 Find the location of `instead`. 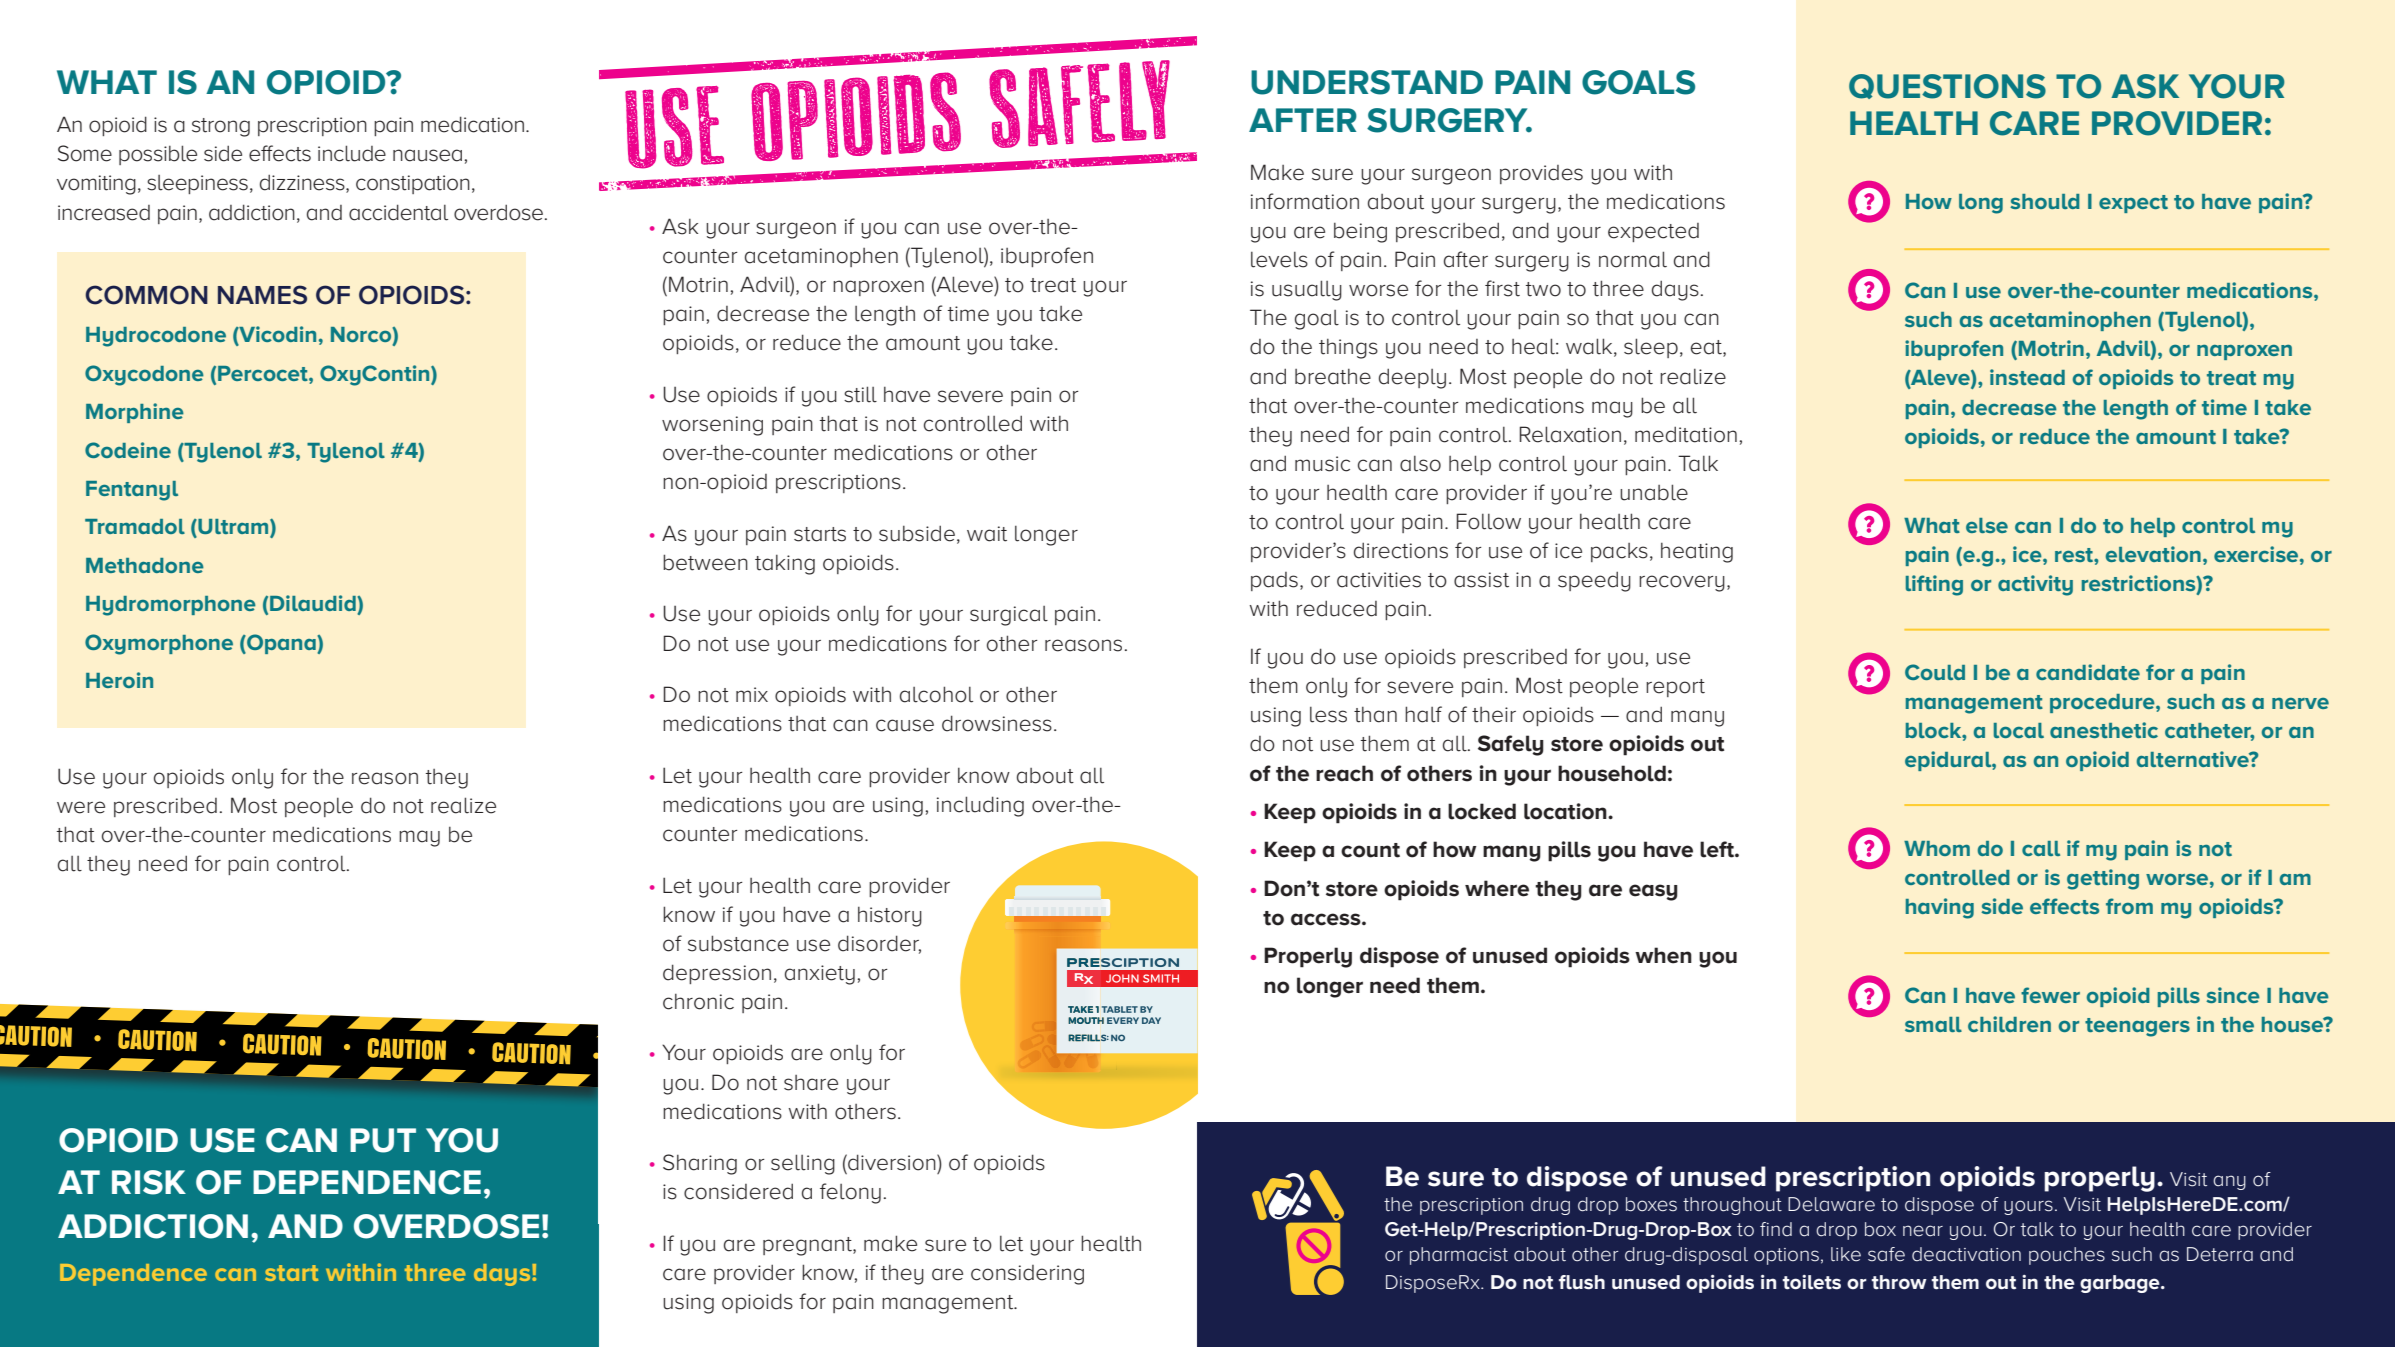

instead is located at coordinates (2027, 377).
